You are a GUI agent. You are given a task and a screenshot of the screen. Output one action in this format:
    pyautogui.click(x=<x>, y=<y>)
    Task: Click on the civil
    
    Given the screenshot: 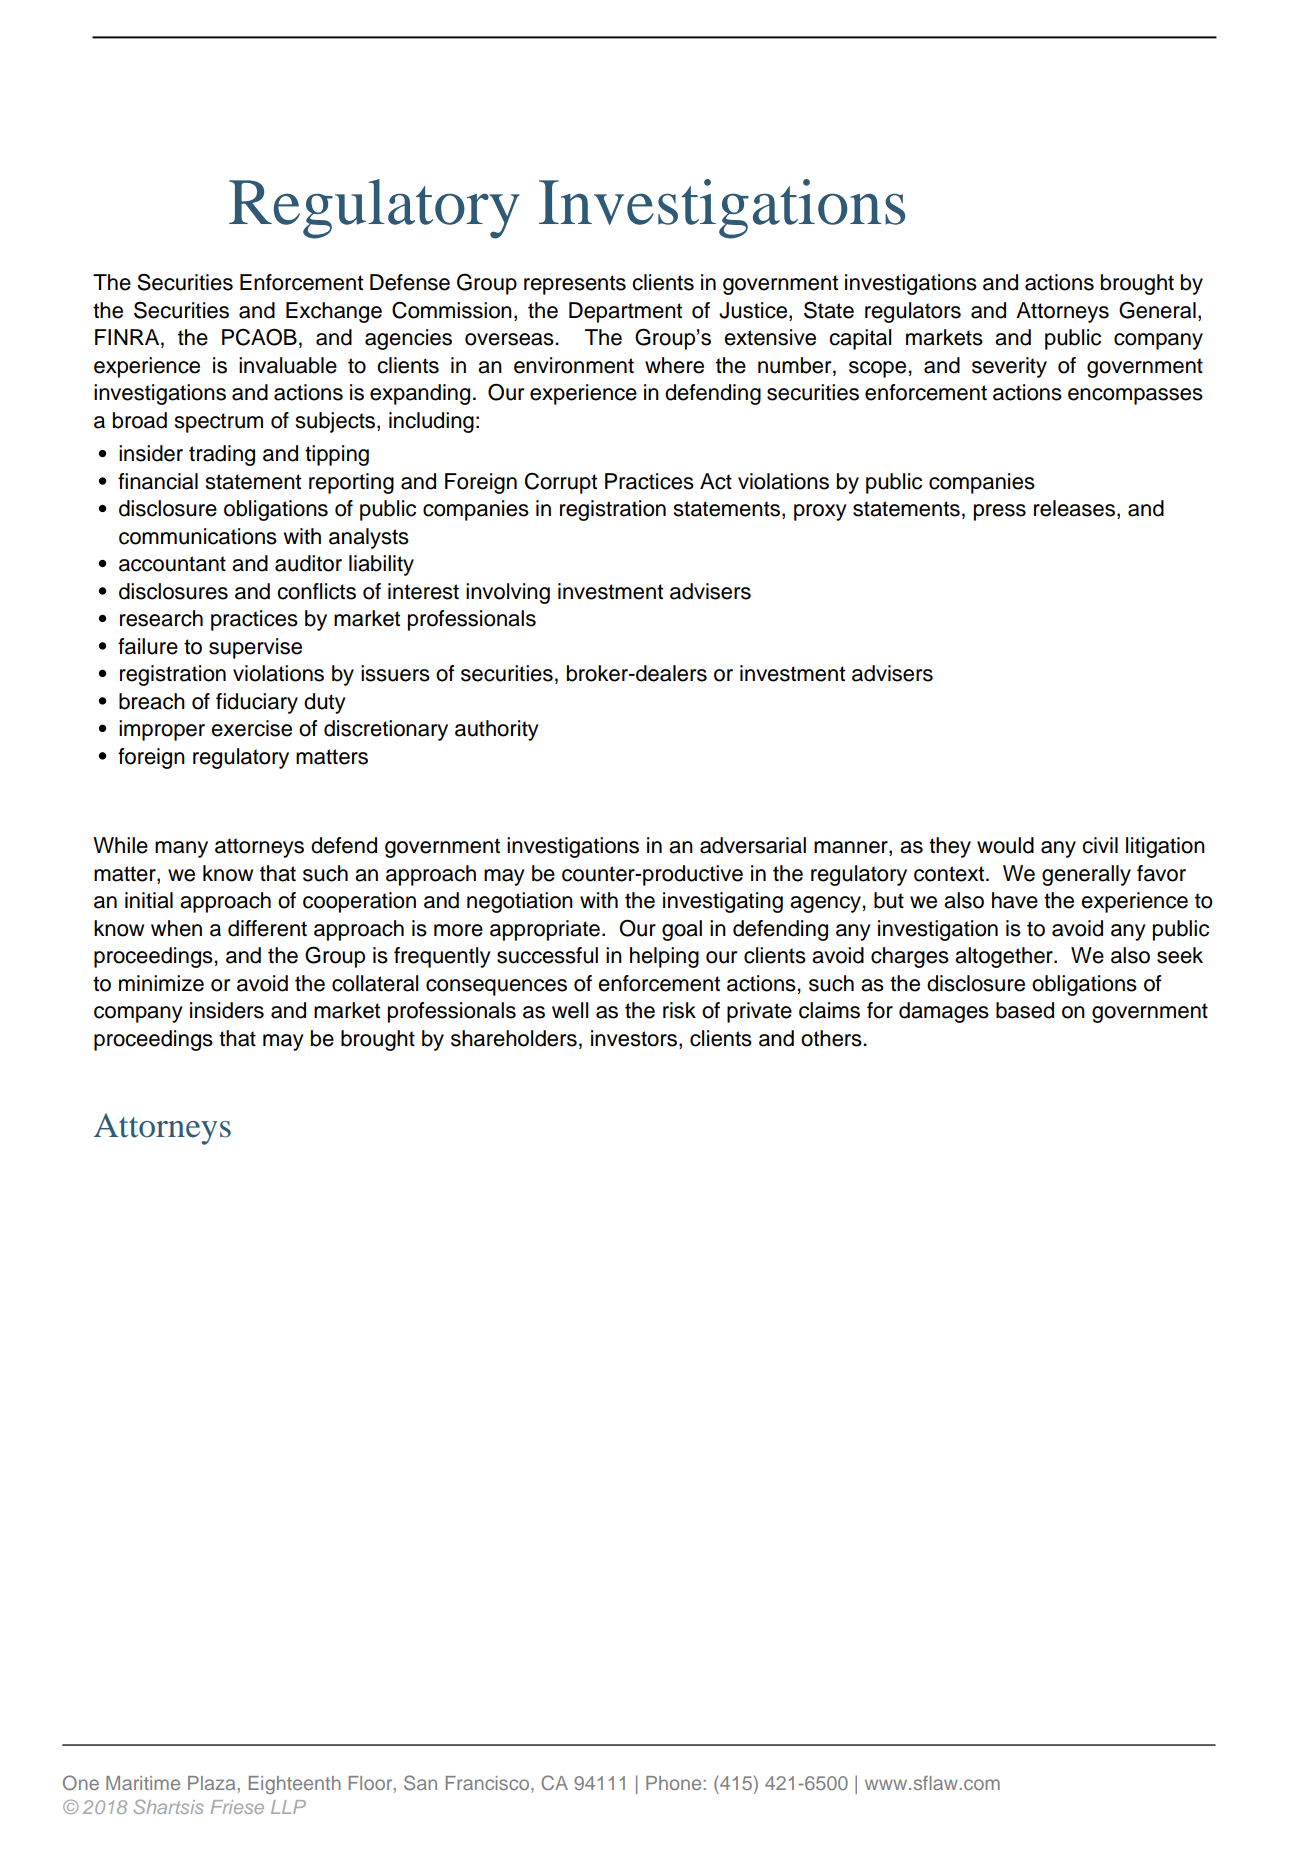 What is the action you would take?
    pyautogui.click(x=1100, y=845)
